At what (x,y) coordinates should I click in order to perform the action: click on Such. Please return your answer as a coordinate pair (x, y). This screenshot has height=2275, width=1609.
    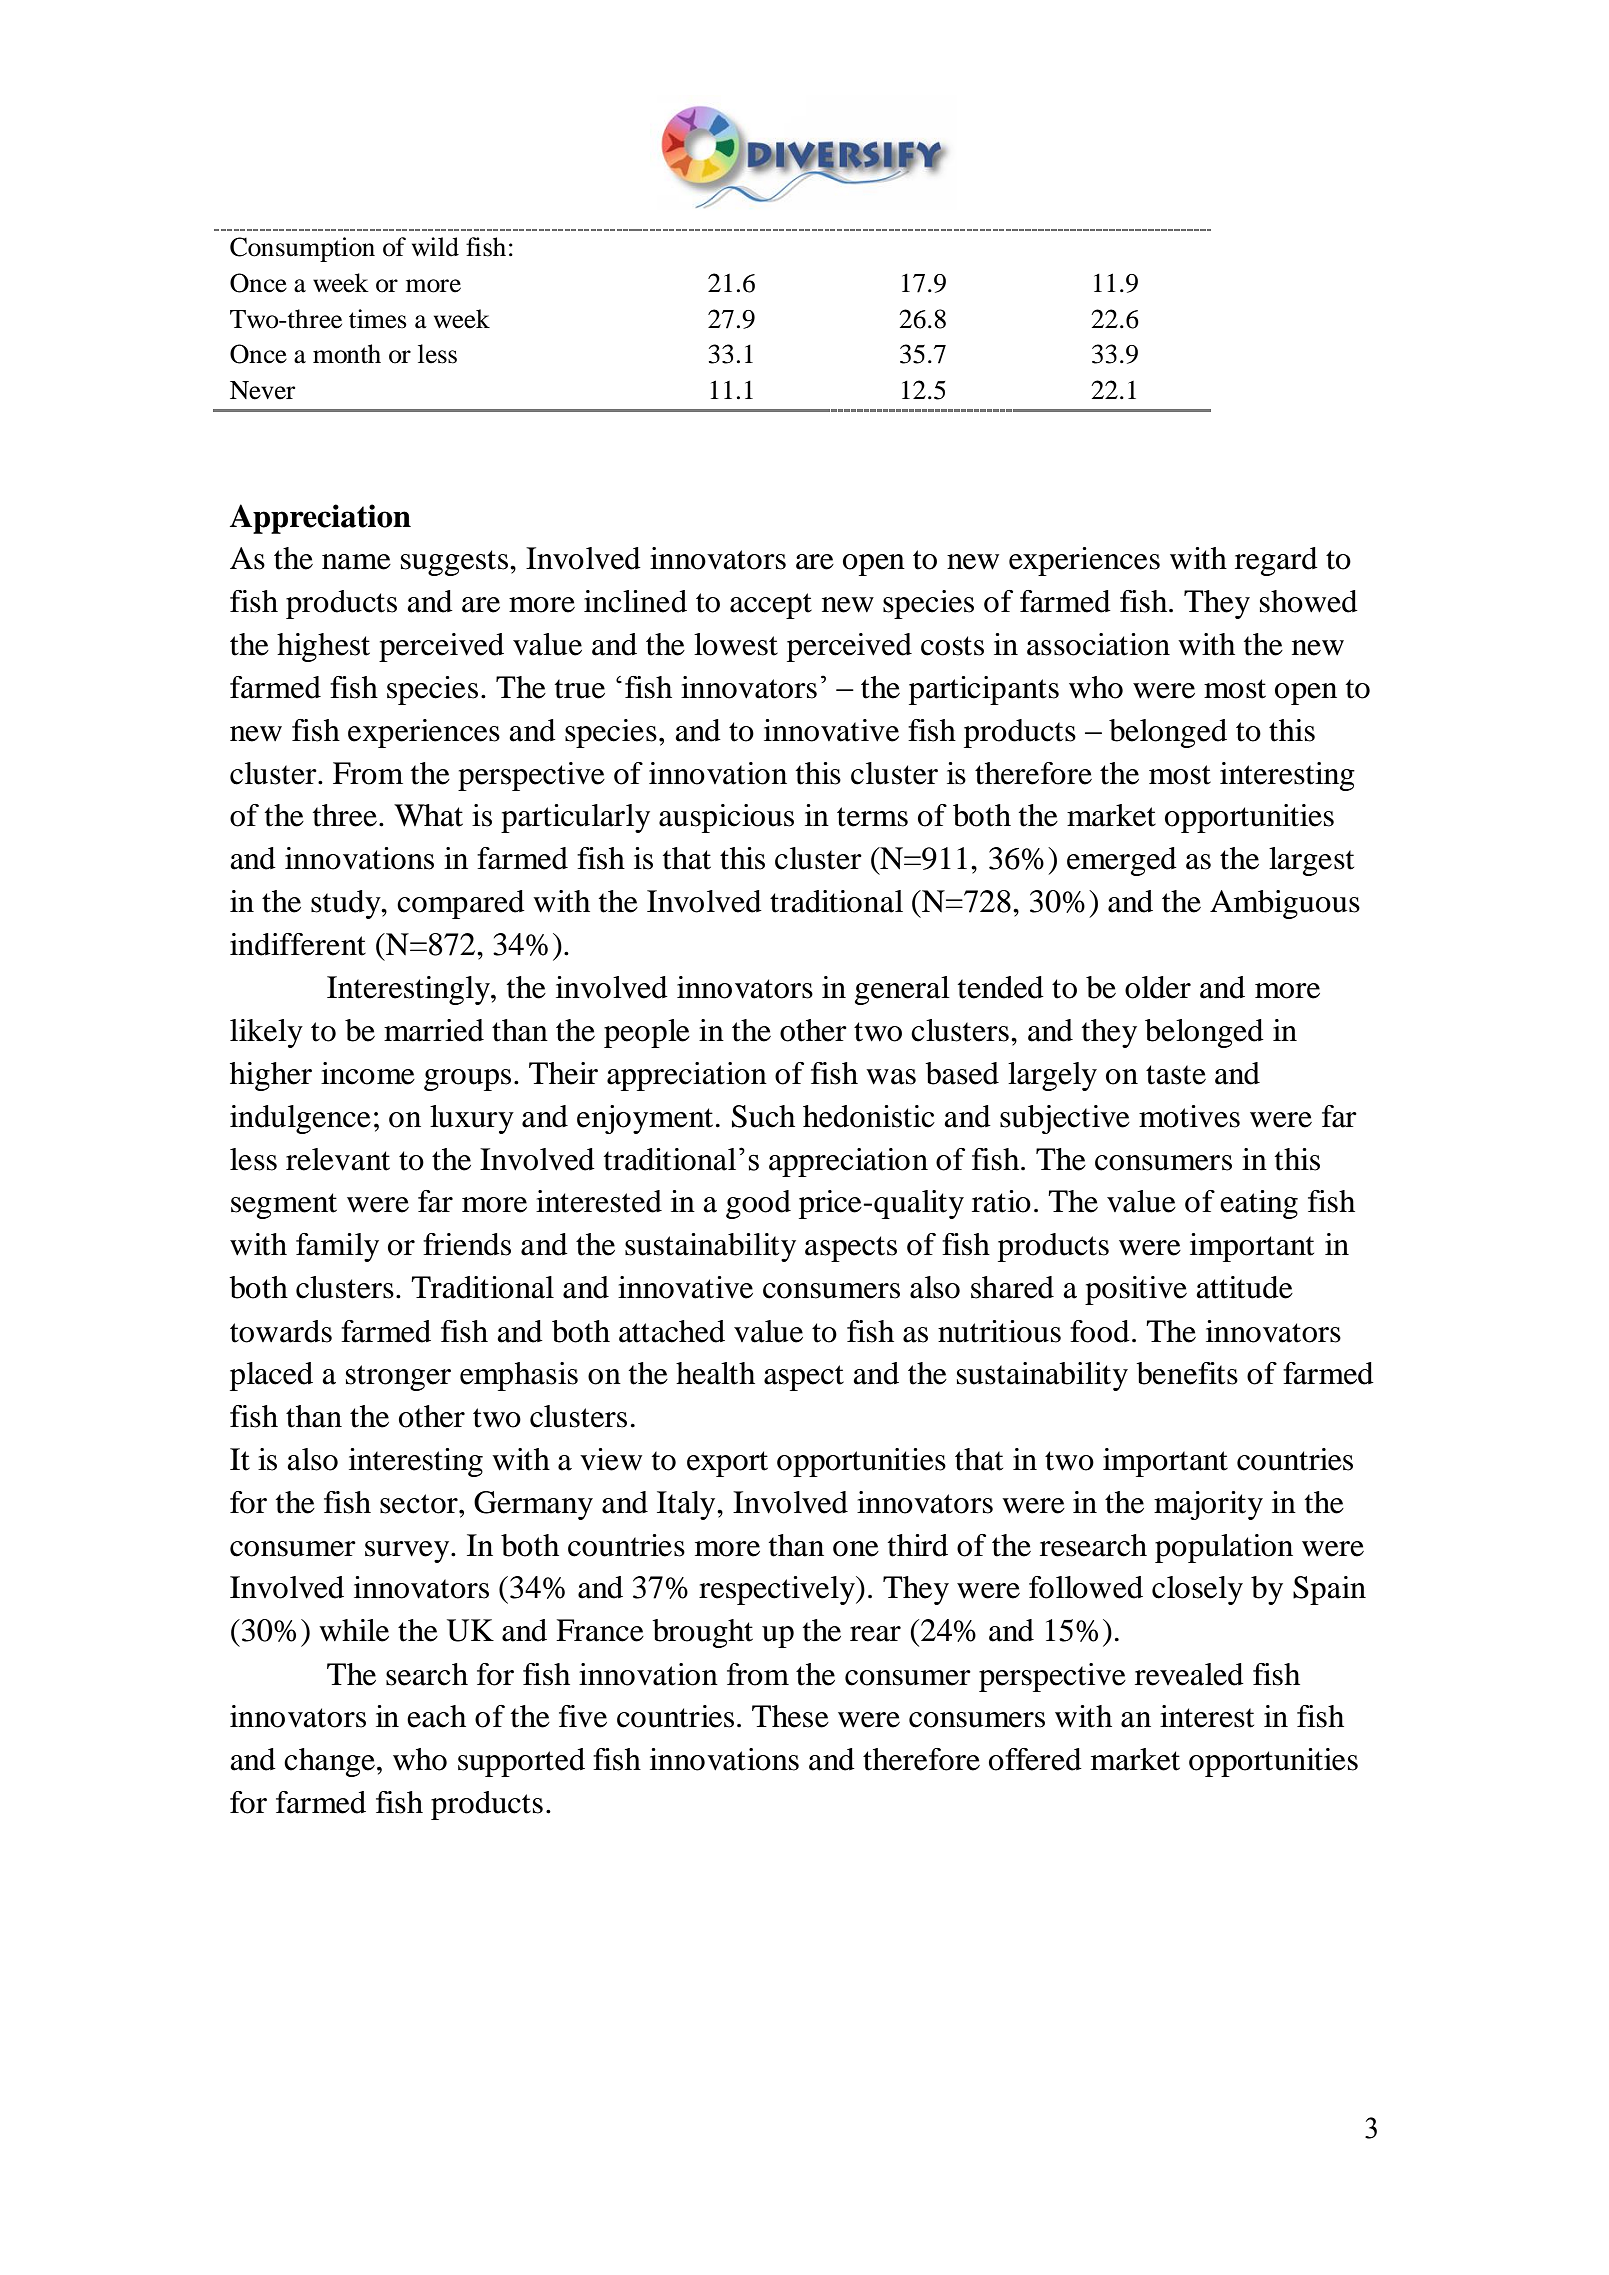
    Looking at the image, I should click on (763, 1116).
